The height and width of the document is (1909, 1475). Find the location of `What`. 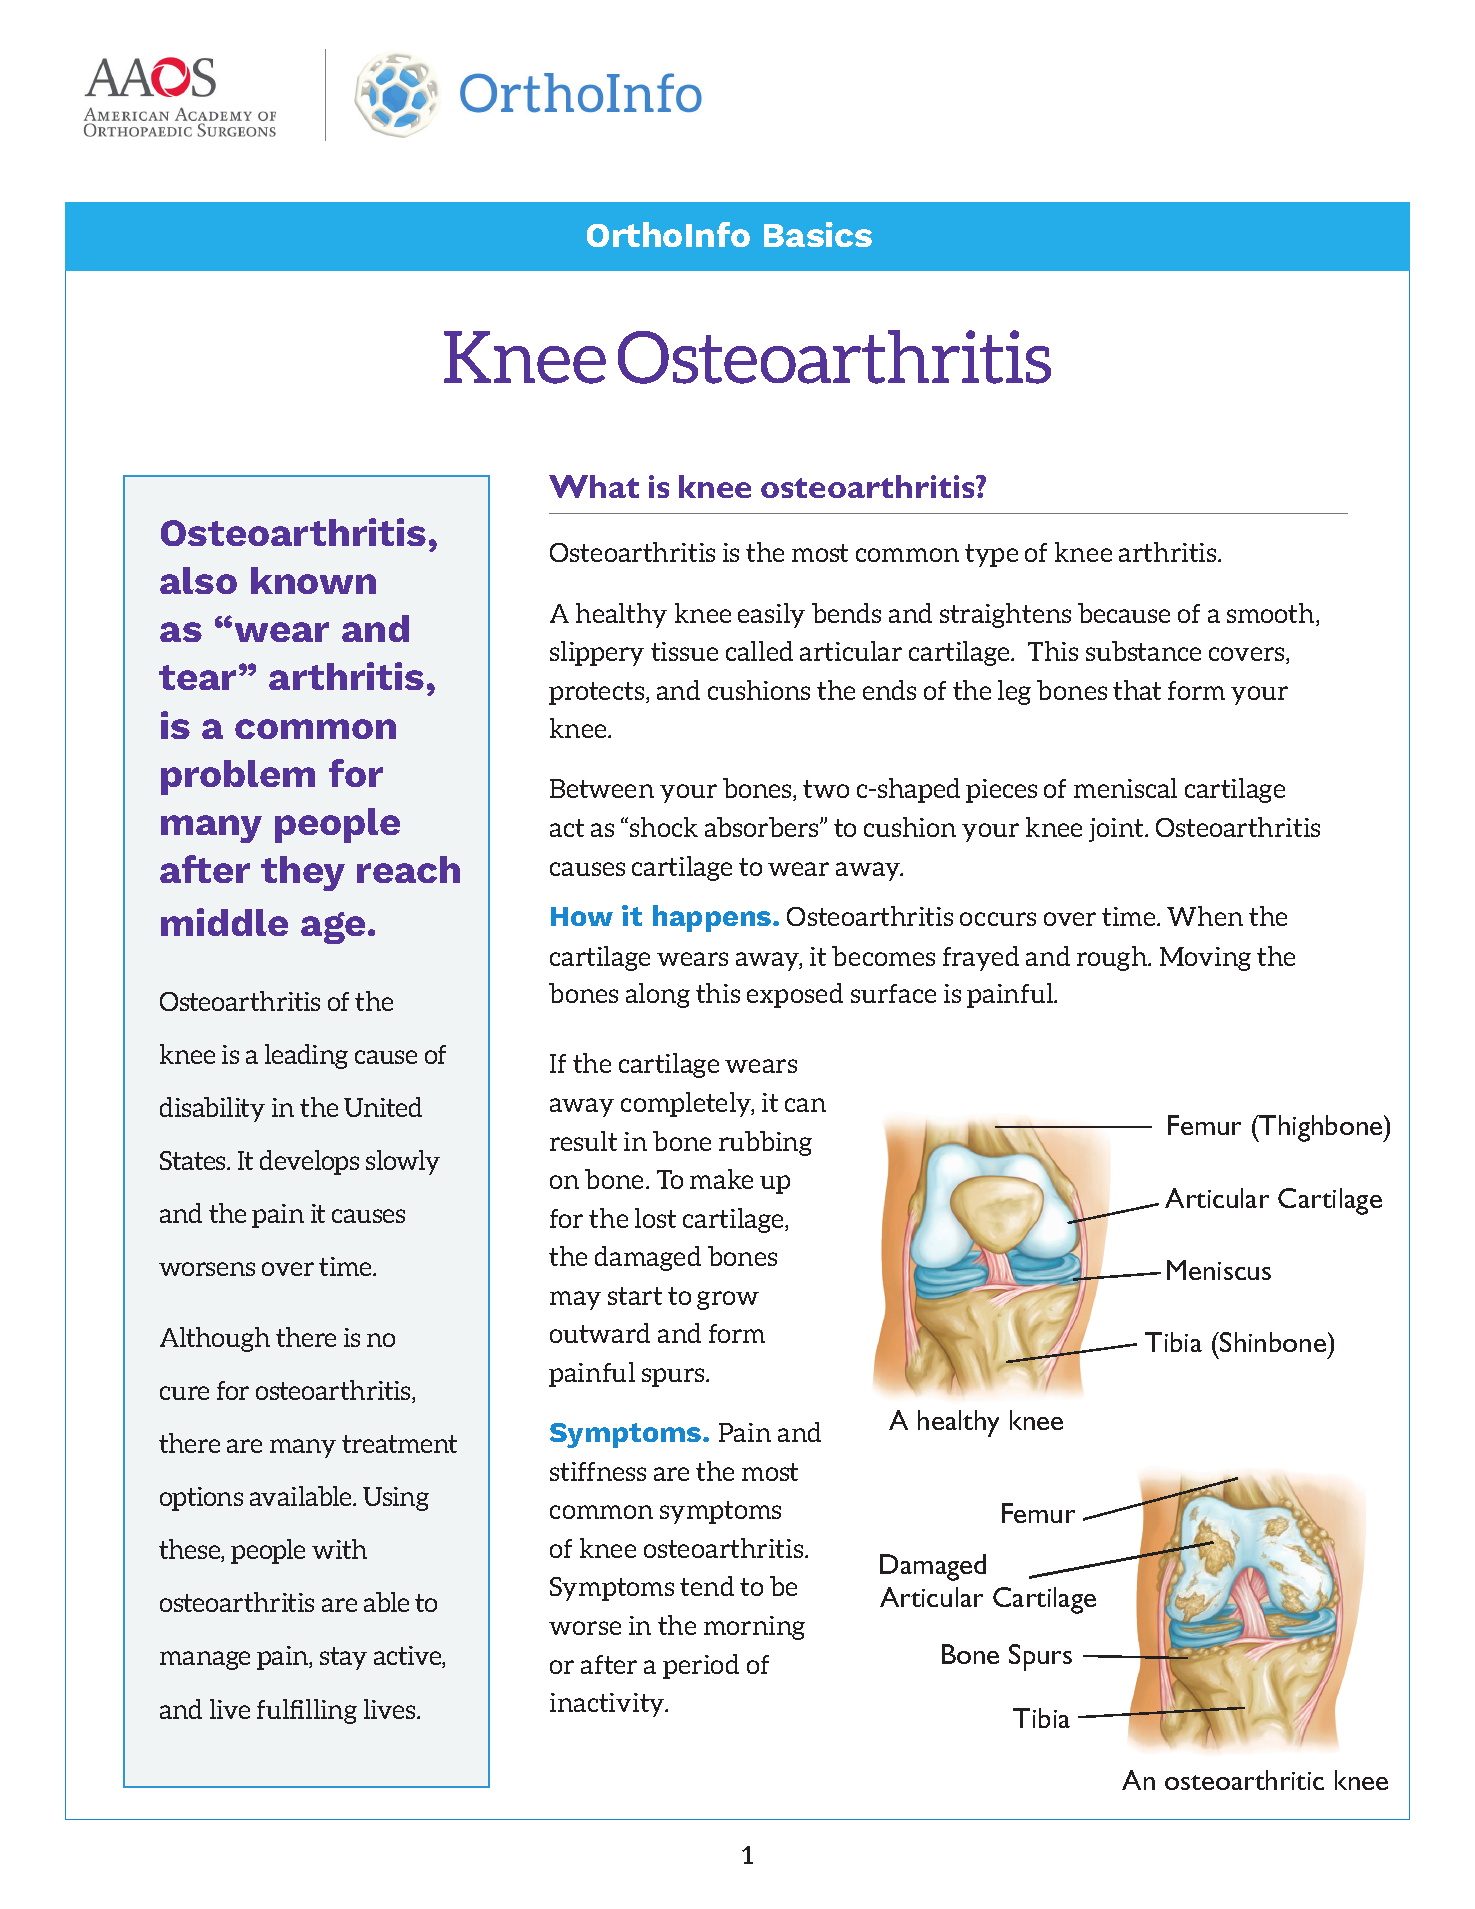

What is located at coordinates (594, 486).
